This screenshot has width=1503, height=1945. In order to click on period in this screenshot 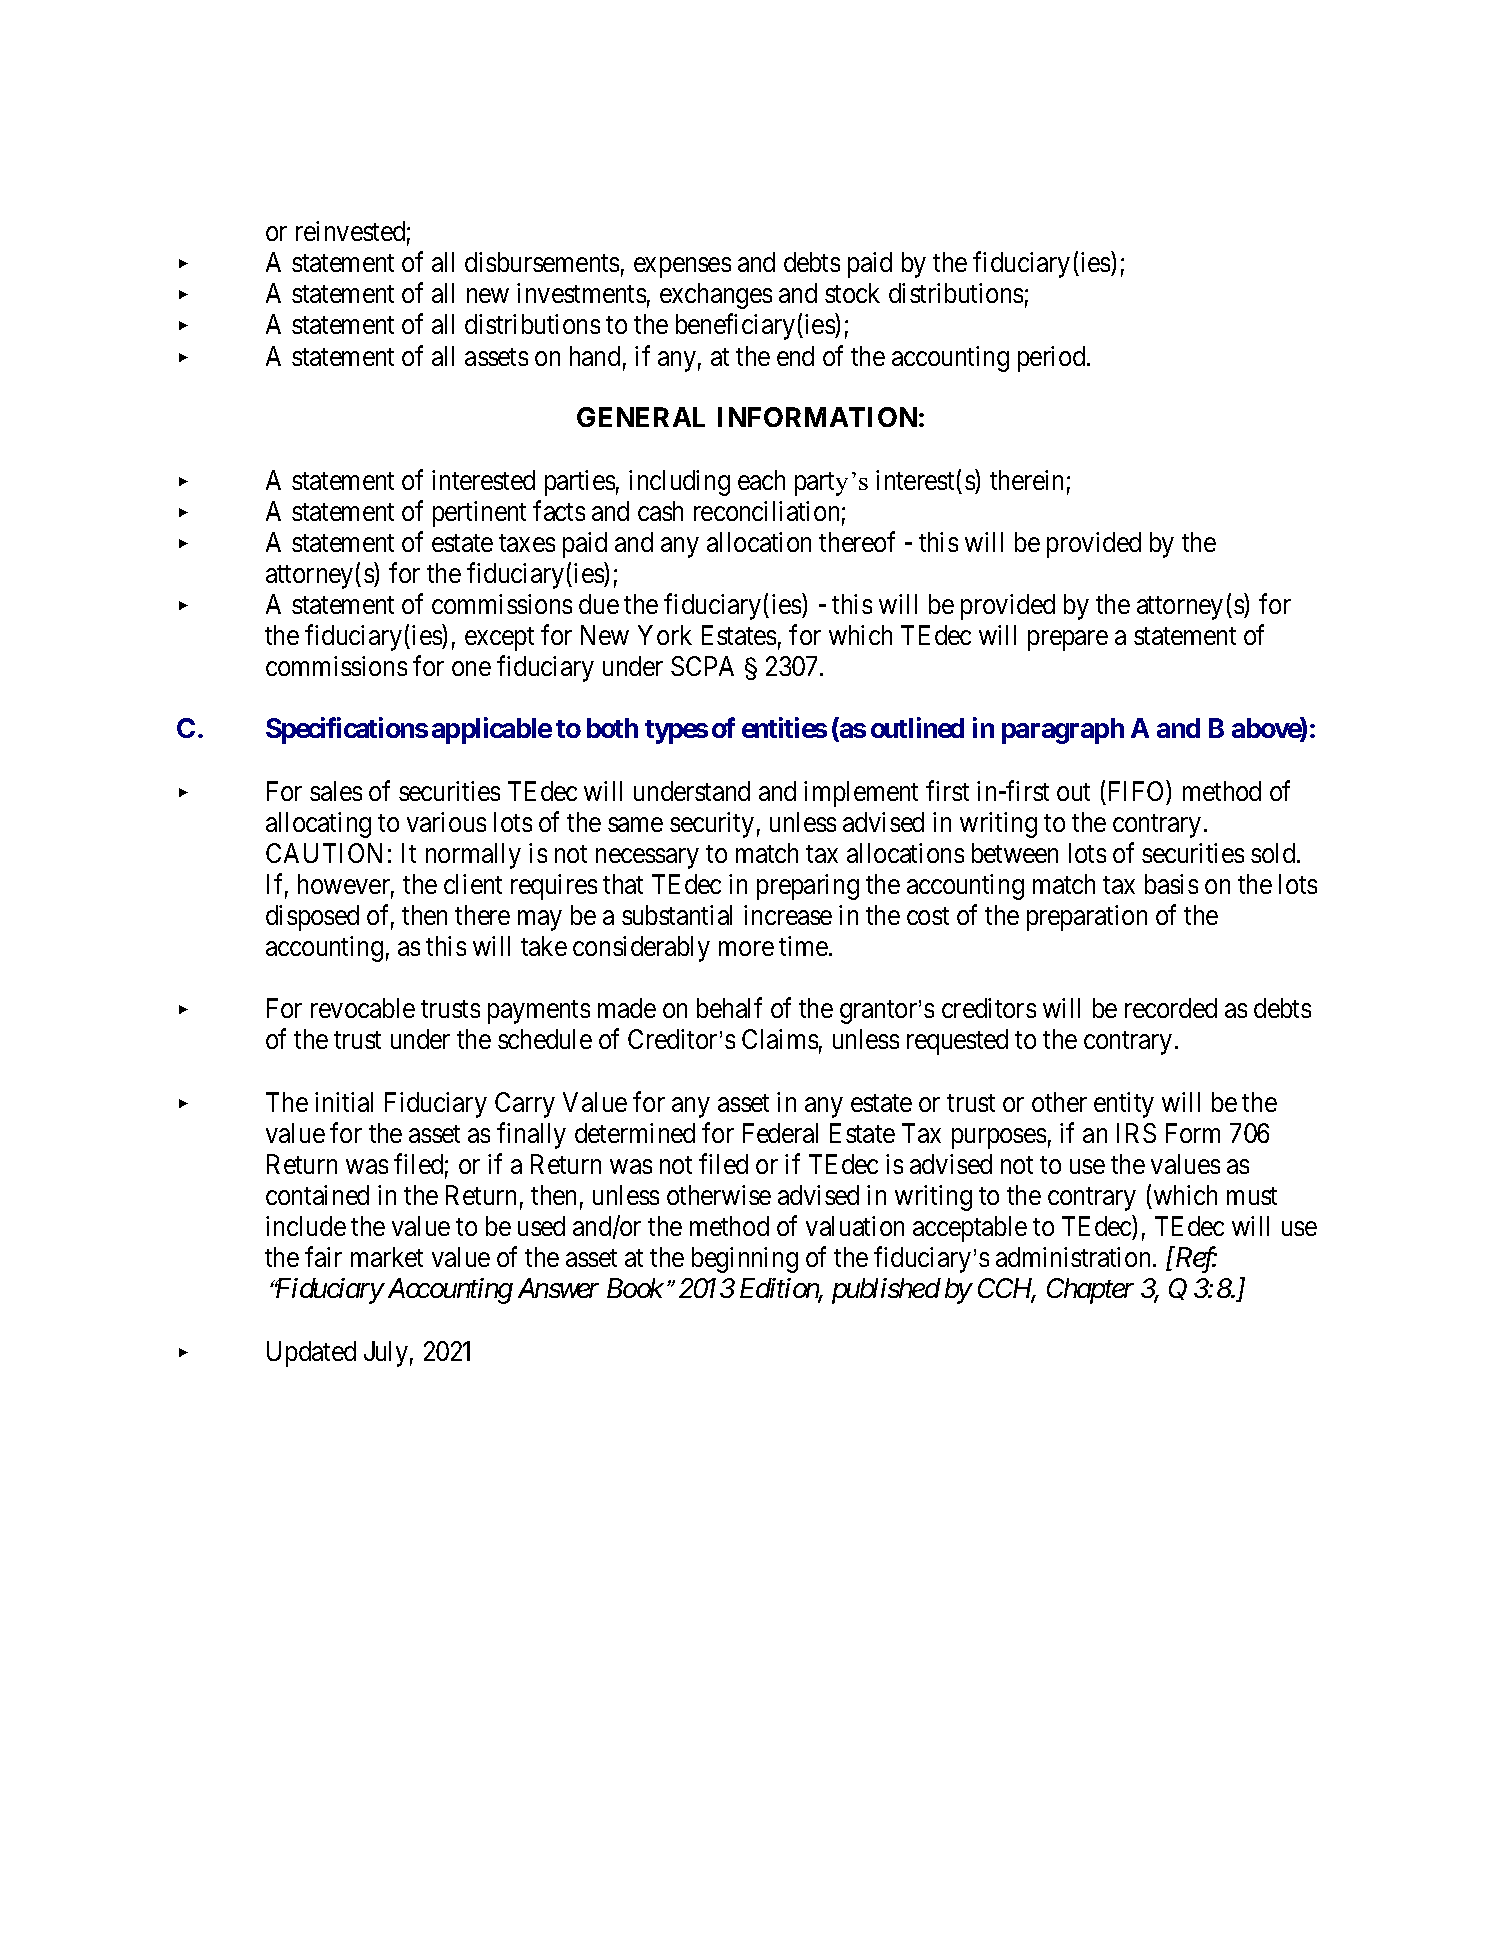, I will do `click(1053, 359)`.
